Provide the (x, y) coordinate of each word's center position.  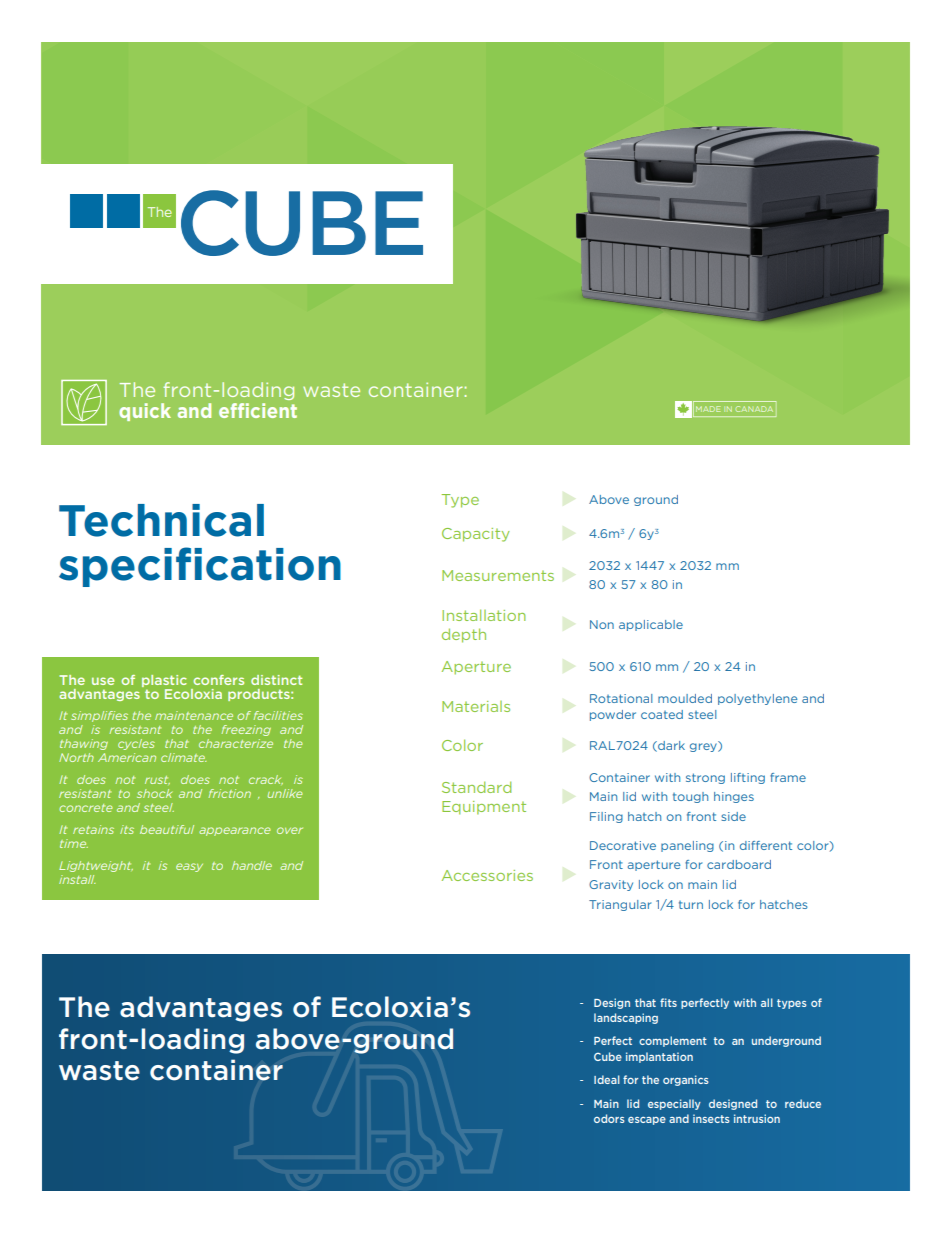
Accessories (487, 875)
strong (705, 778)
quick (145, 412)
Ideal (607, 1079)
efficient (258, 410)
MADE (708, 409)
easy (189, 867)
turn (691, 905)
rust (157, 780)
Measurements (498, 575)
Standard (476, 787)
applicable (651, 625)
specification (200, 567)
